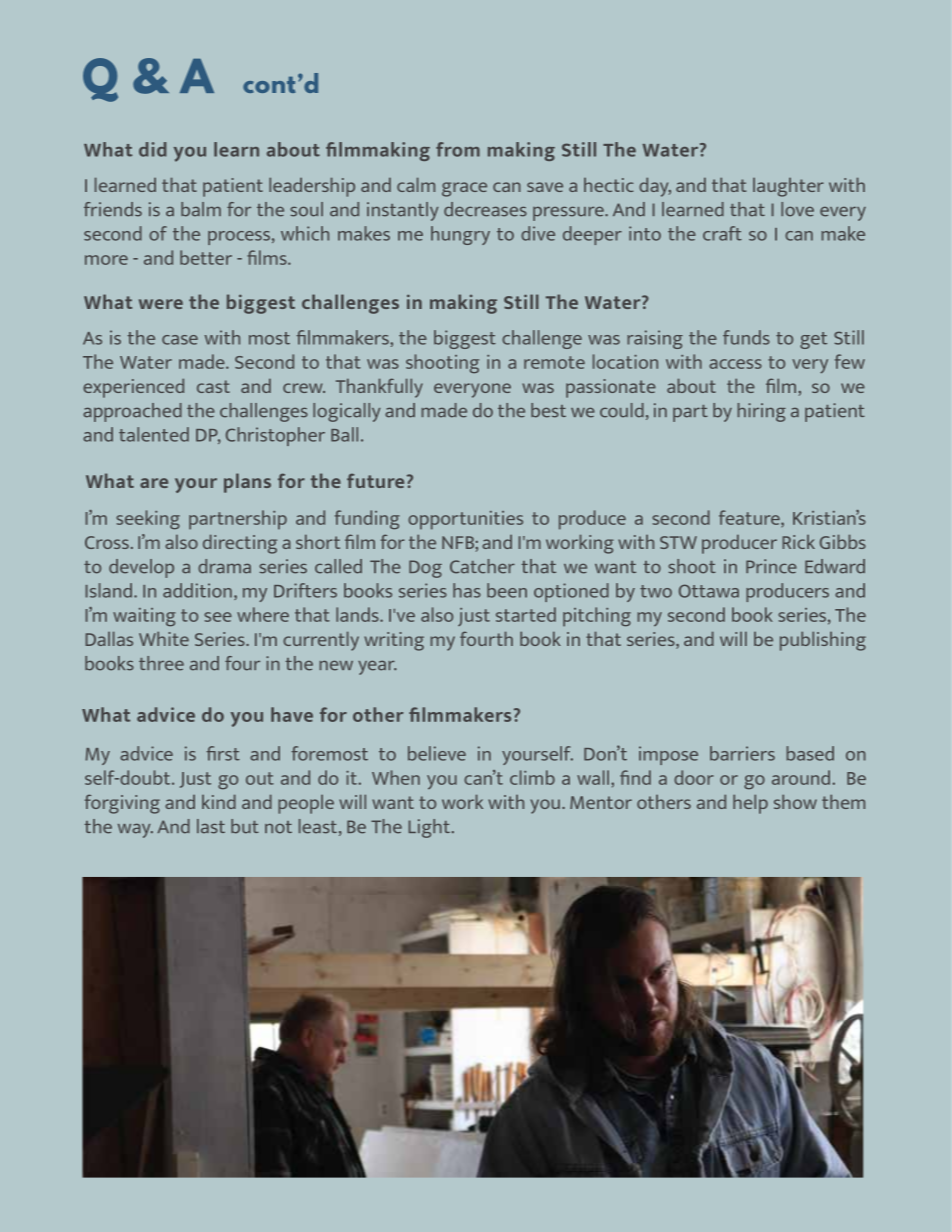 The height and width of the image is (1232, 952). Describe the element at coordinates (213, 386) in the image. I see `cast` at that location.
